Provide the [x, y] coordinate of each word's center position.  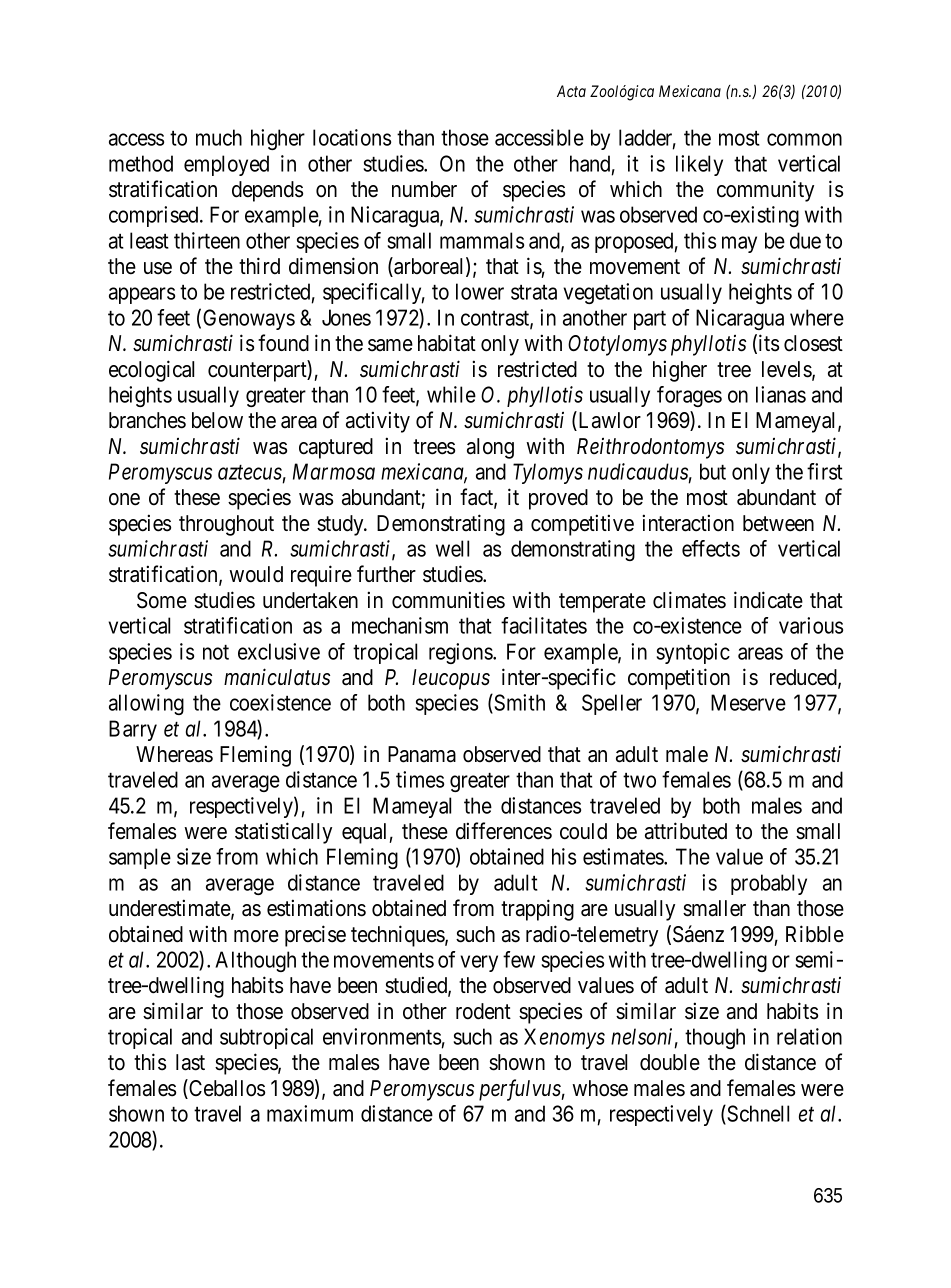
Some [162, 600]
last [190, 1062]
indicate [768, 600]
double [670, 1062]
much [219, 137]
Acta [571, 91]
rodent [483, 1011]
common [804, 139]
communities [448, 600]
